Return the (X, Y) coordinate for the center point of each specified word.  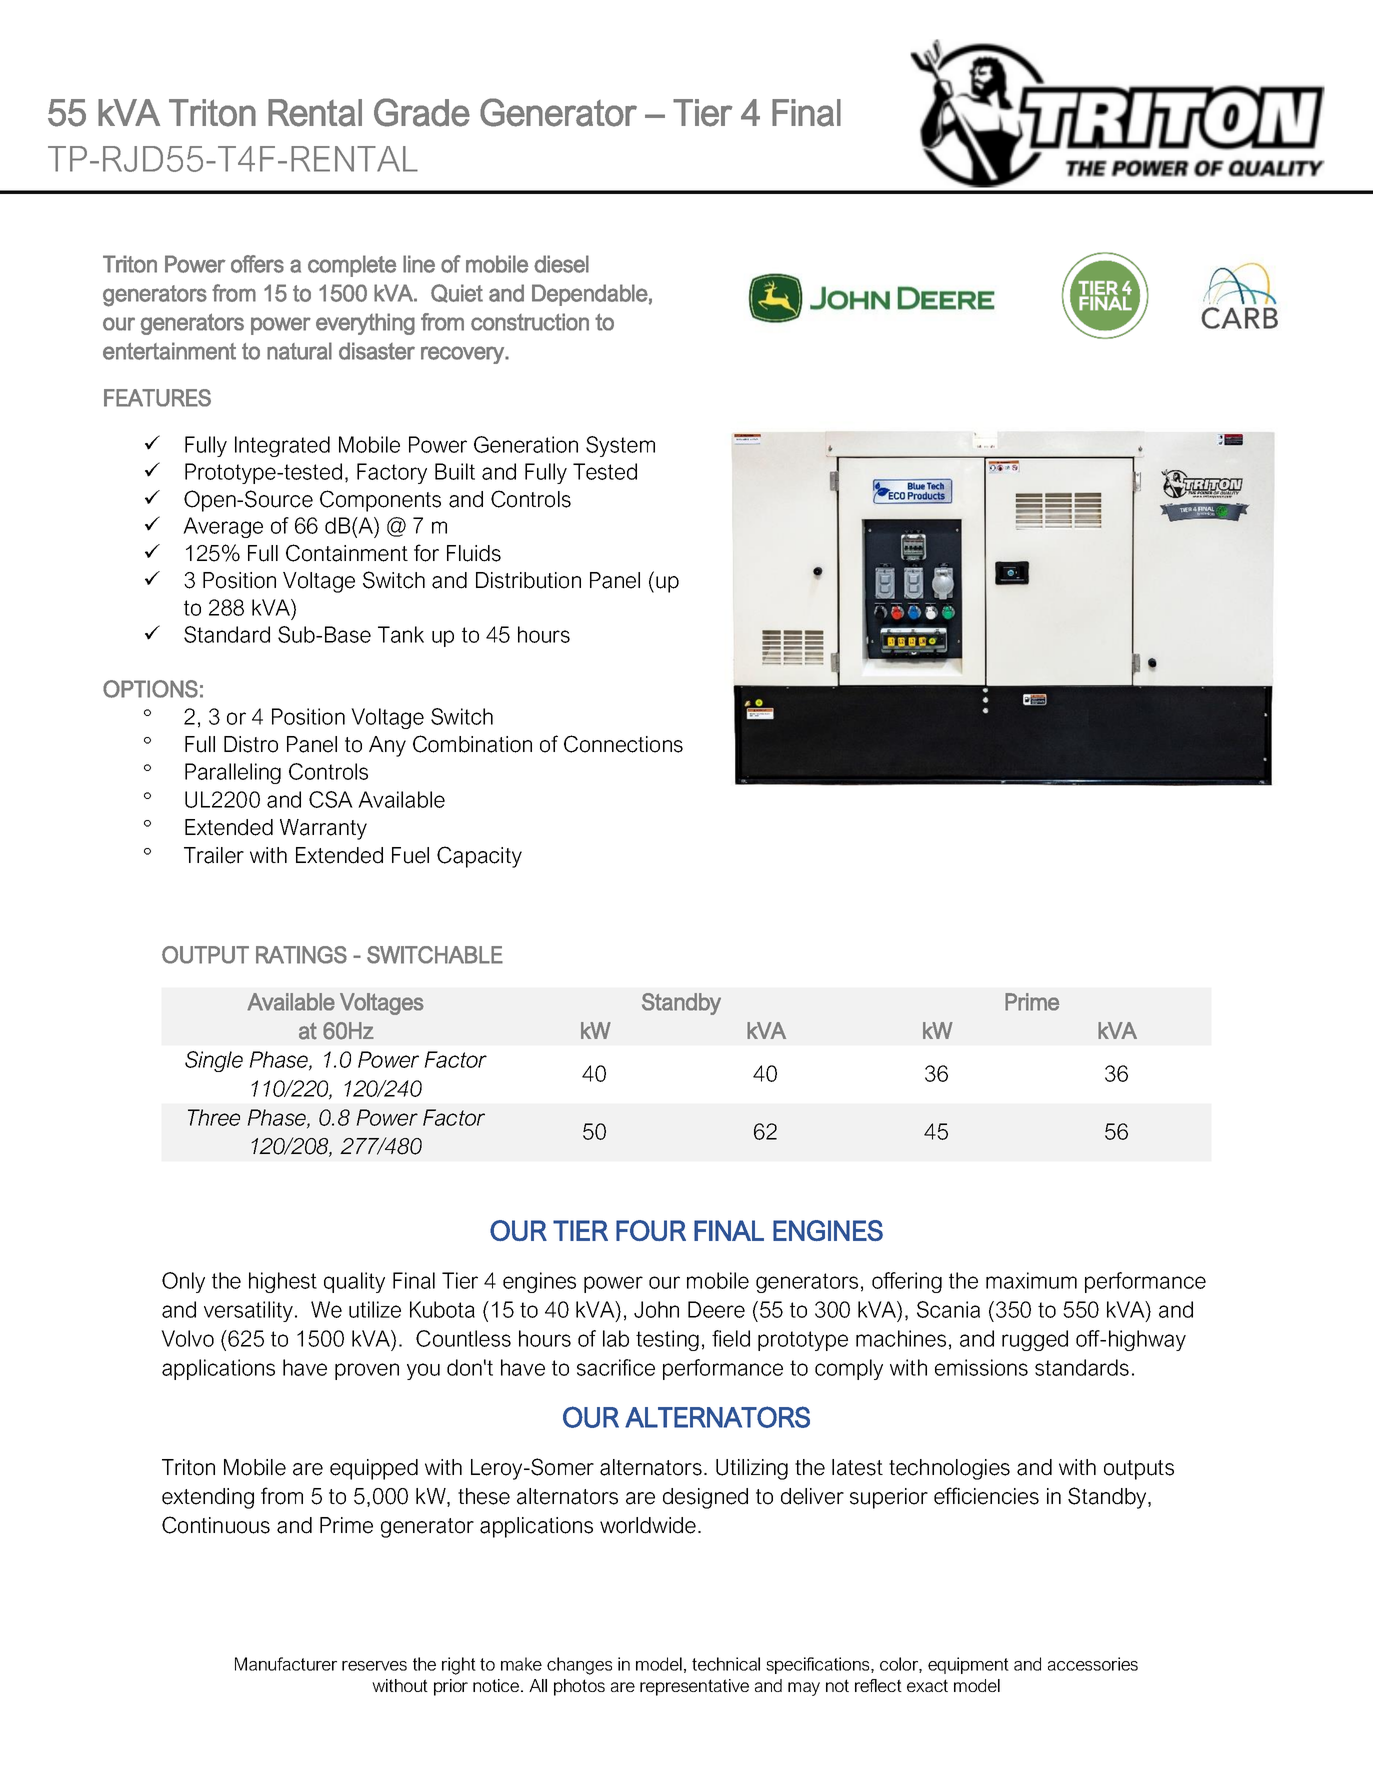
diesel (561, 264)
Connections (623, 744)
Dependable (590, 295)
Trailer (214, 855)
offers (257, 264)
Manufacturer (286, 1664)
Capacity (479, 857)
